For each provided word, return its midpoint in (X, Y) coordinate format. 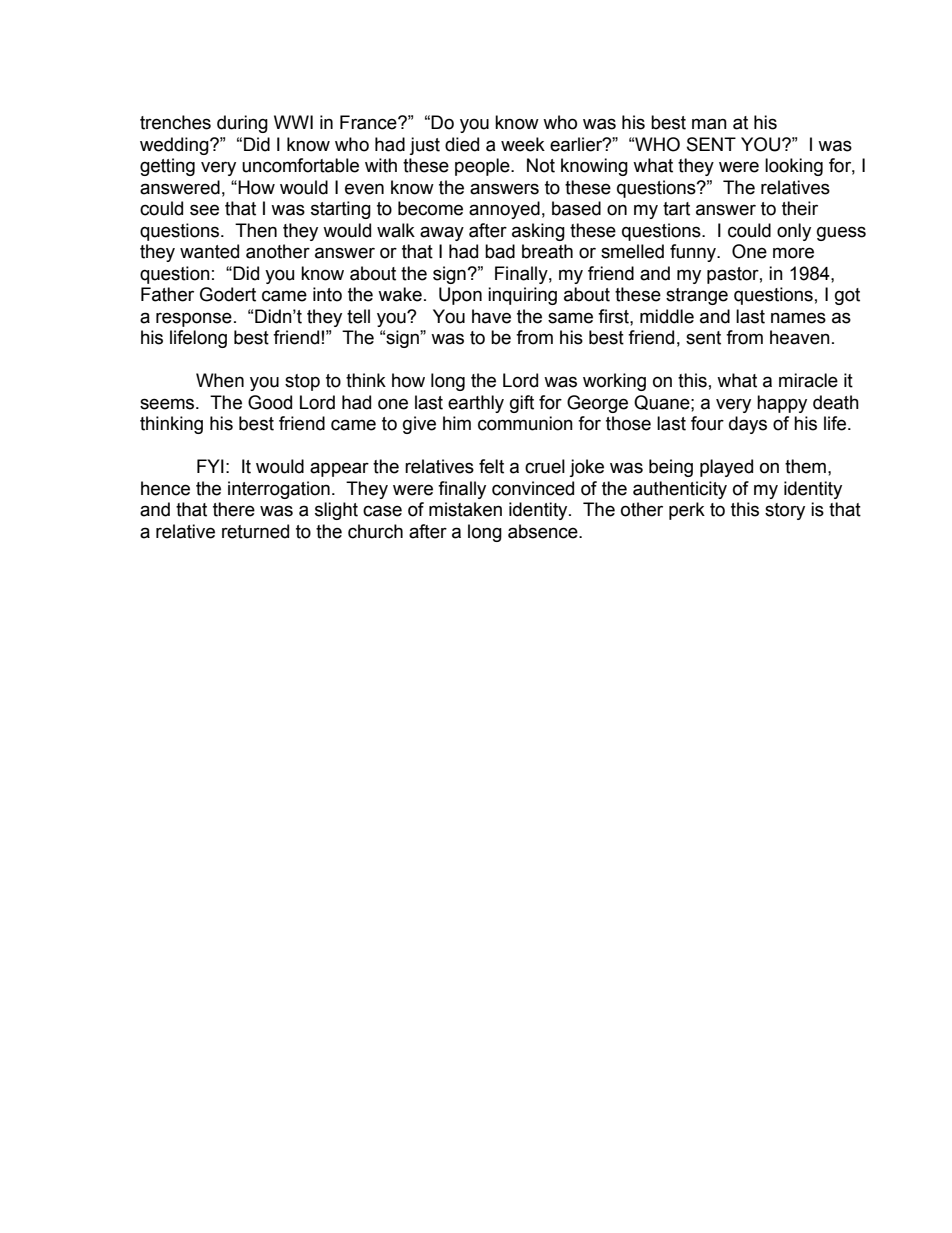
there (234, 509)
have (491, 316)
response (194, 319)
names (798, 318)
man (709, 124)
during (242, 124)
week (523, 144)
